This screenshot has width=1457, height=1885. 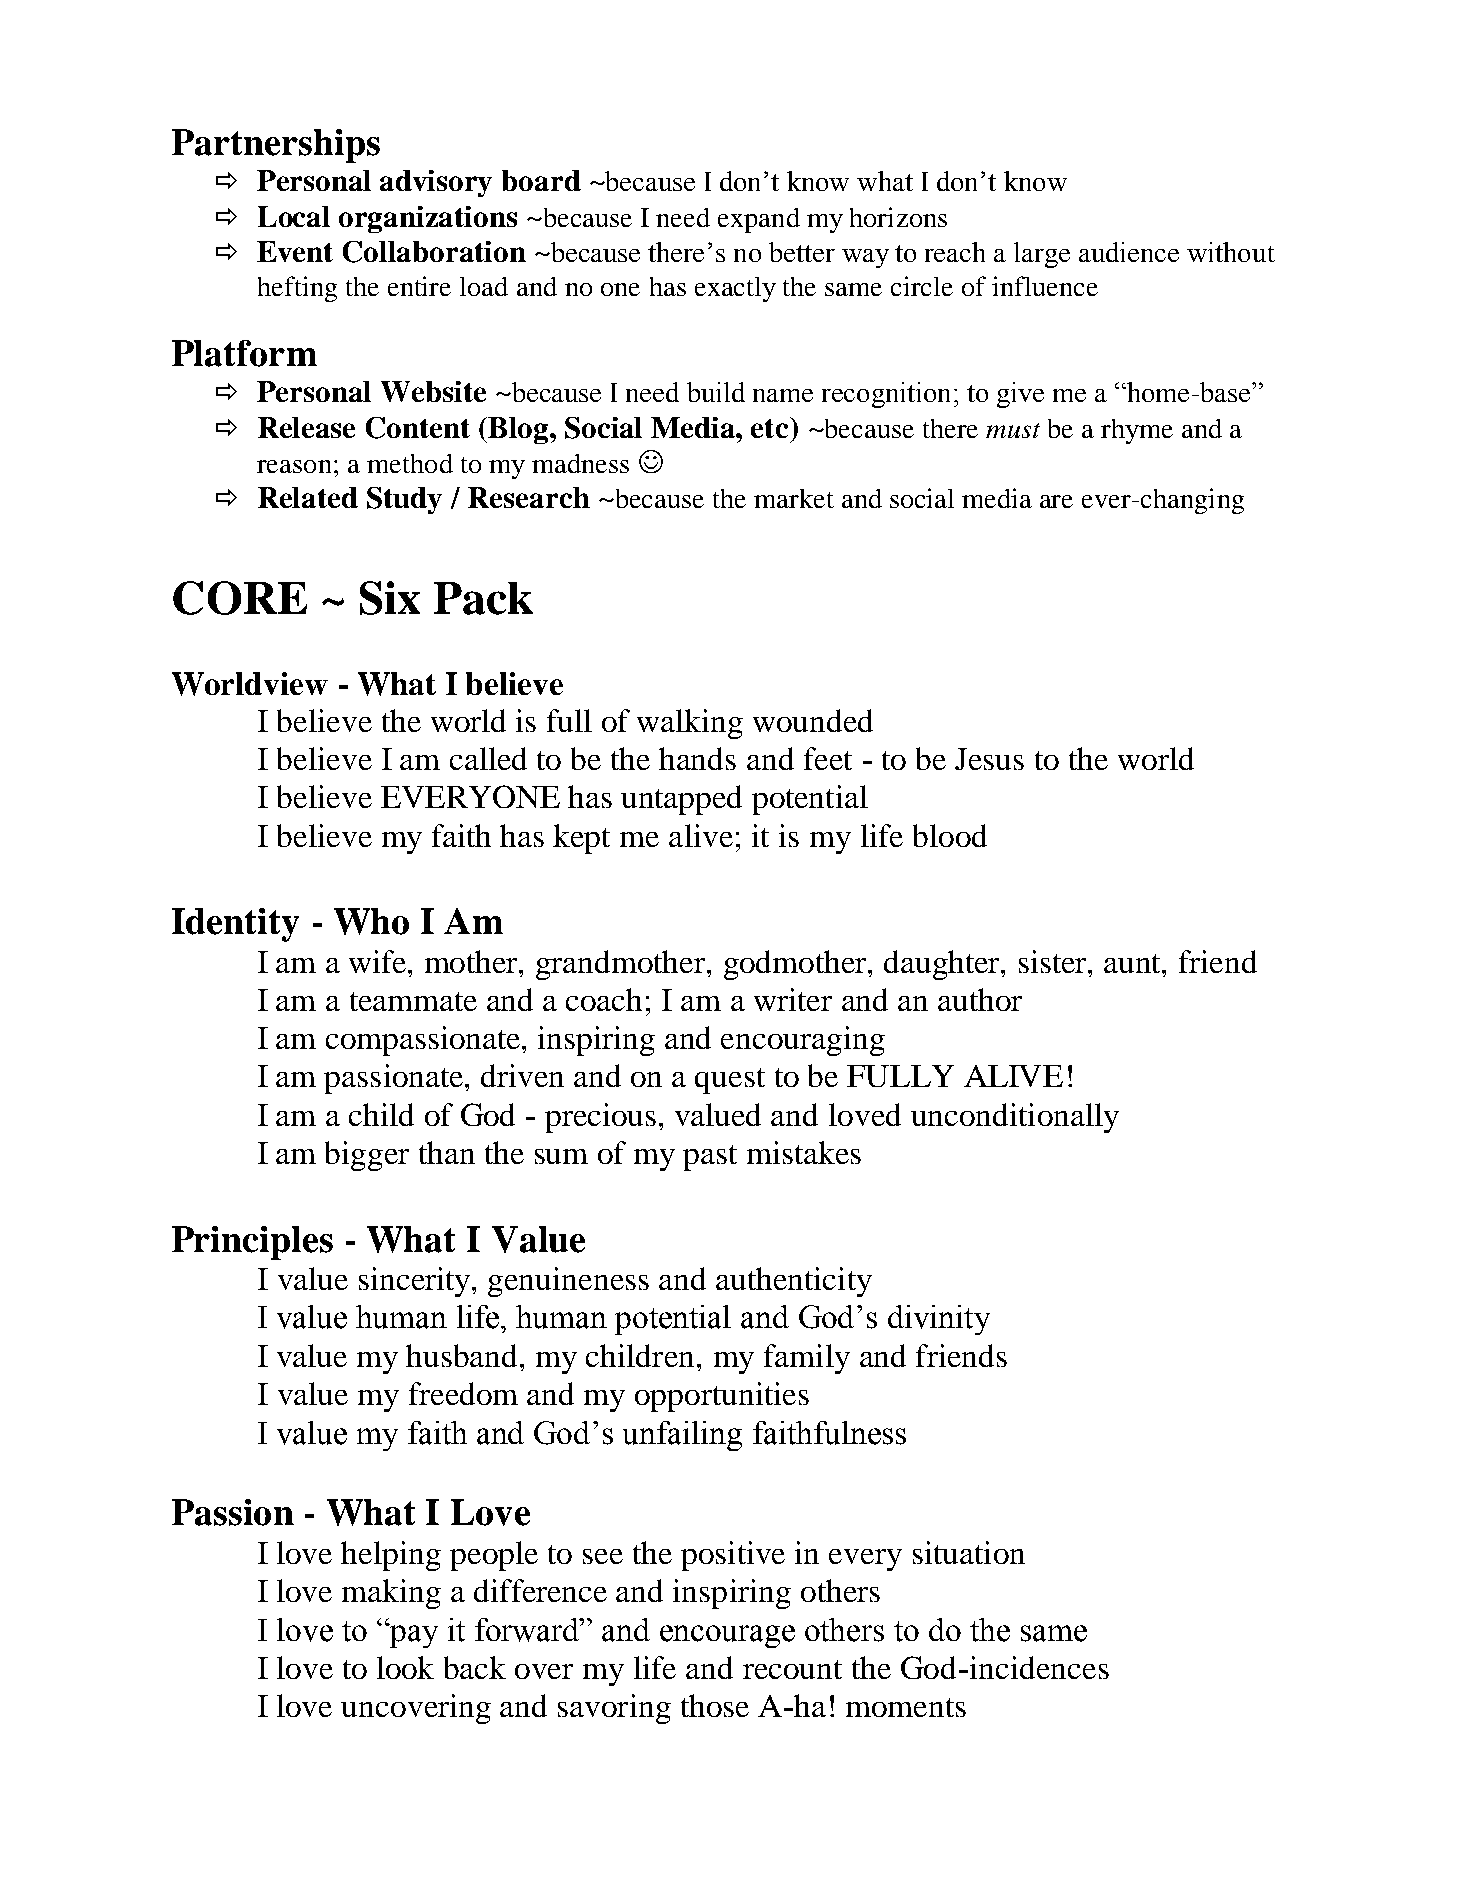 I want to click on Six, so click(x=390, y=598).
